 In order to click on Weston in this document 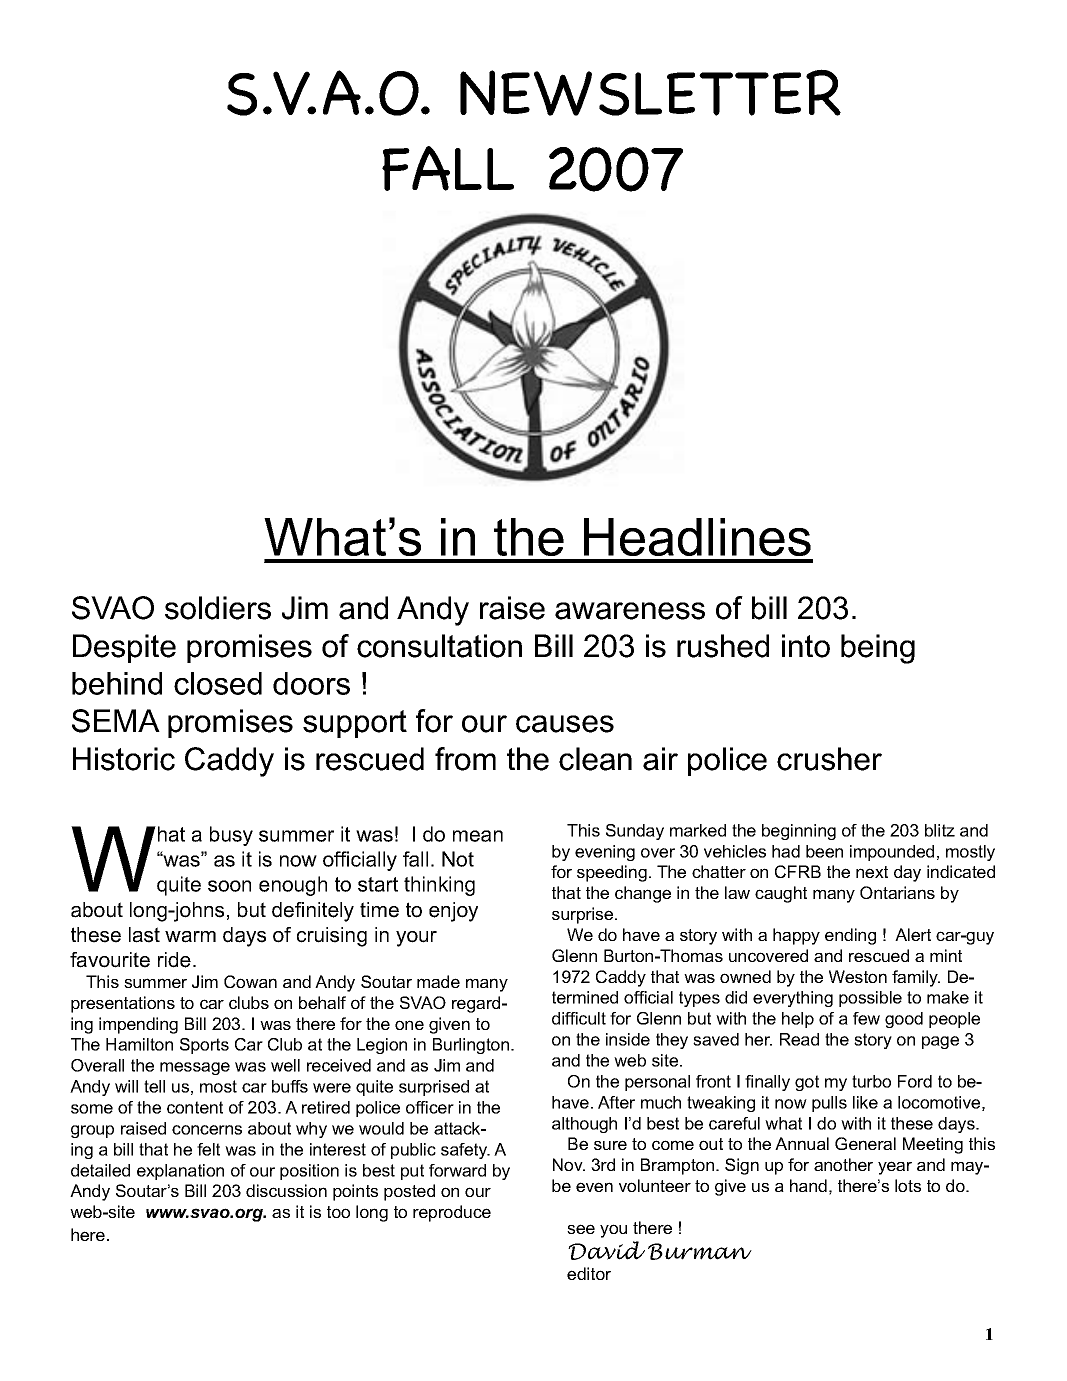, I will do `click(858, 976)`.
